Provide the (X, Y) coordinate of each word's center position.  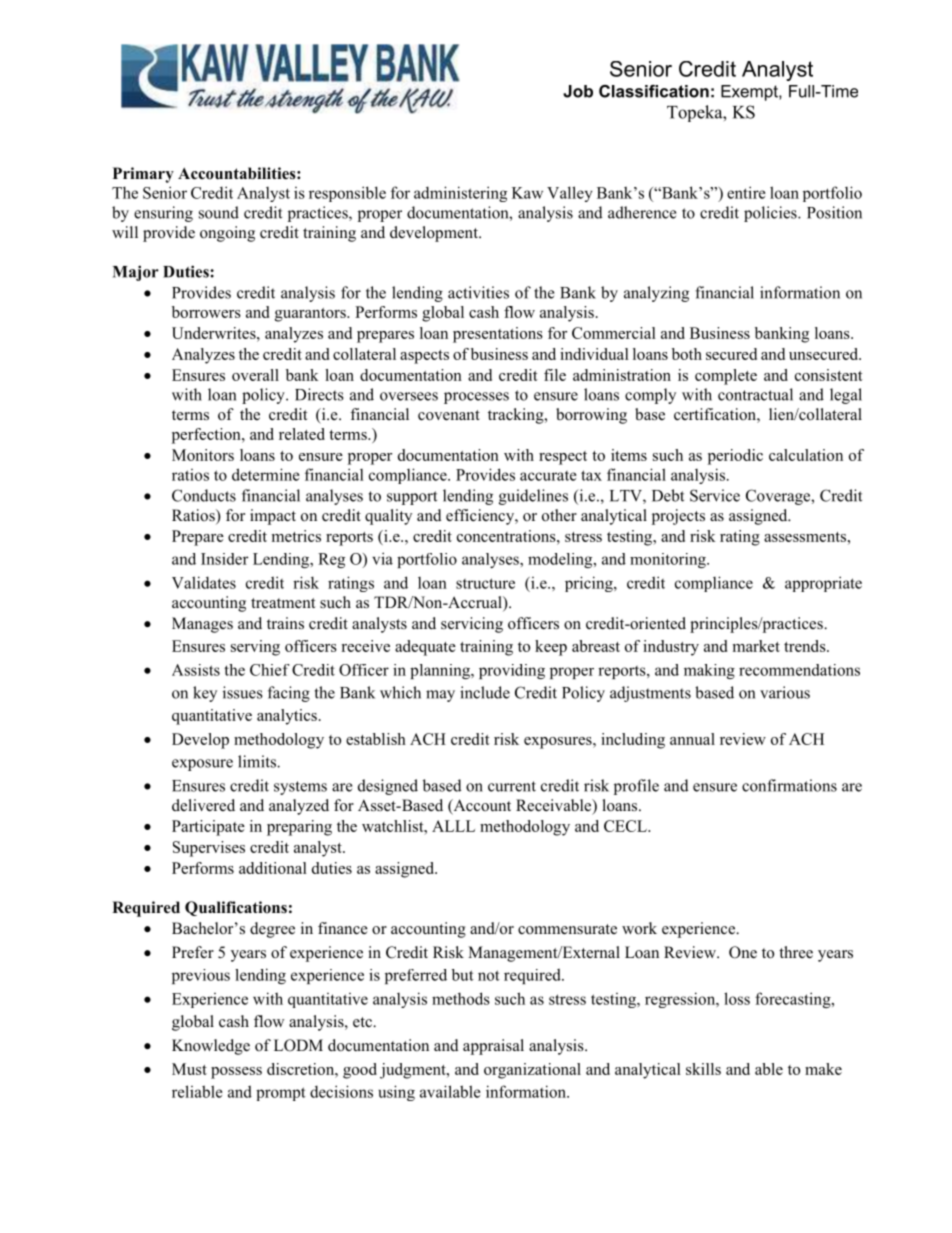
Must (189, 1069)
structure (485, 583)
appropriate (823, 584)
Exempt (750, 93)
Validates (204, 582)
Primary (143, 175)
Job (578, 91)
